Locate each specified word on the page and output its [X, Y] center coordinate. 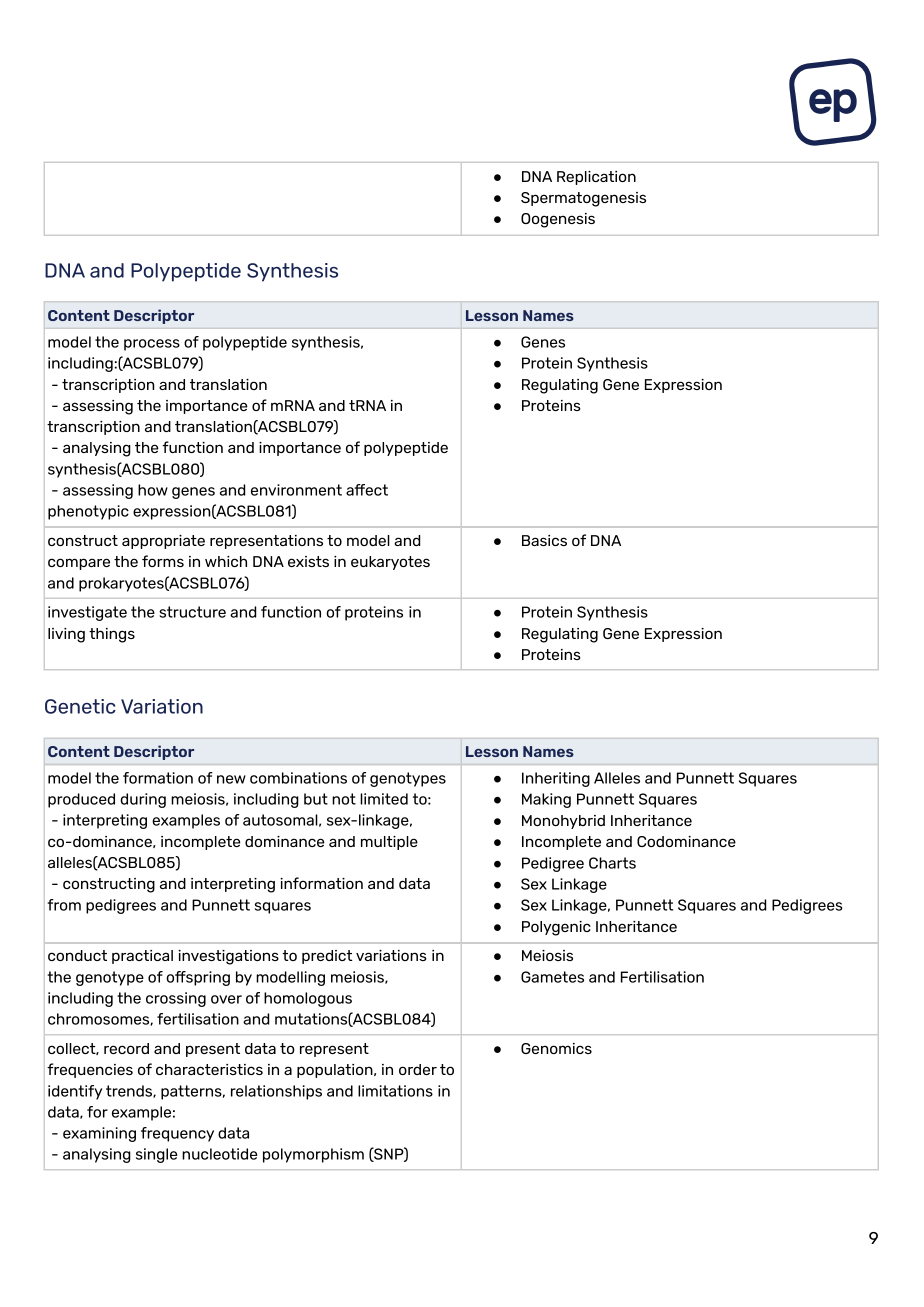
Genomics [556, 1048]
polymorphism [313, 1155]
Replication [596, 178]
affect [367, 490]
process [152, 345]
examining [99, 1134]
